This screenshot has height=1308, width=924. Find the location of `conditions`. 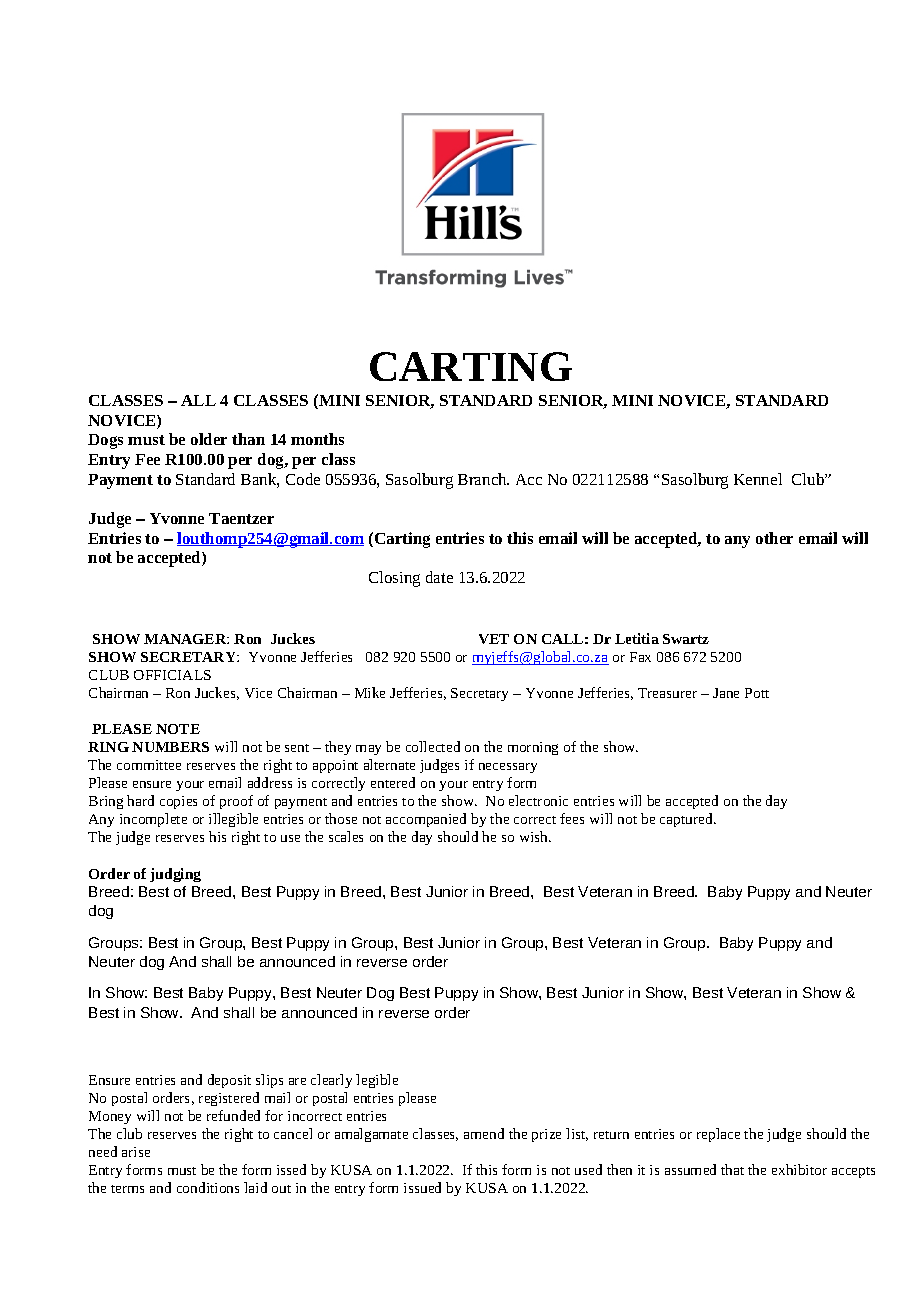

conditions is located at coordinates (208, 1187).
